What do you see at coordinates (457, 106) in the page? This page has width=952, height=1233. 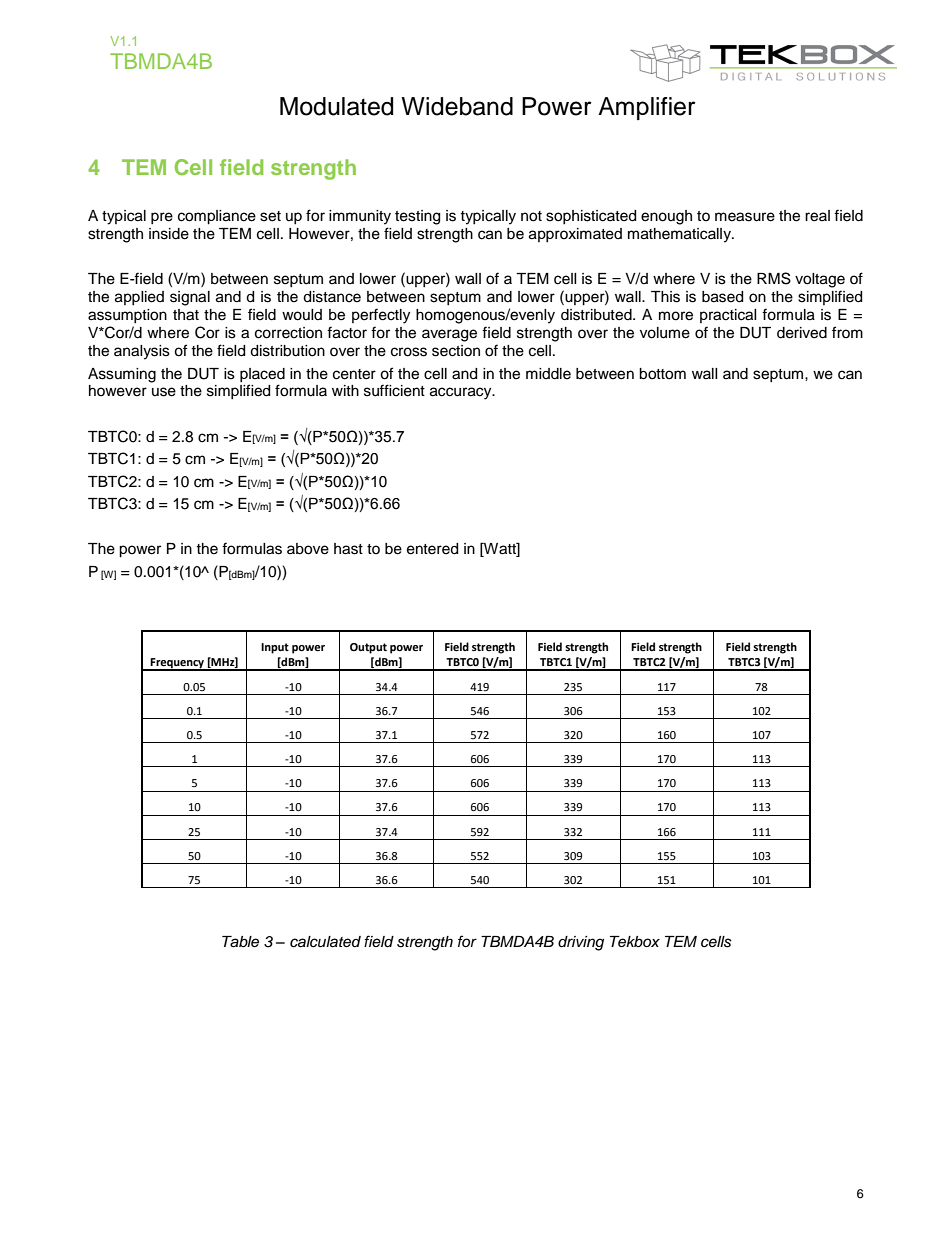 I see `Wideband` at bounding box center [457, 106].
